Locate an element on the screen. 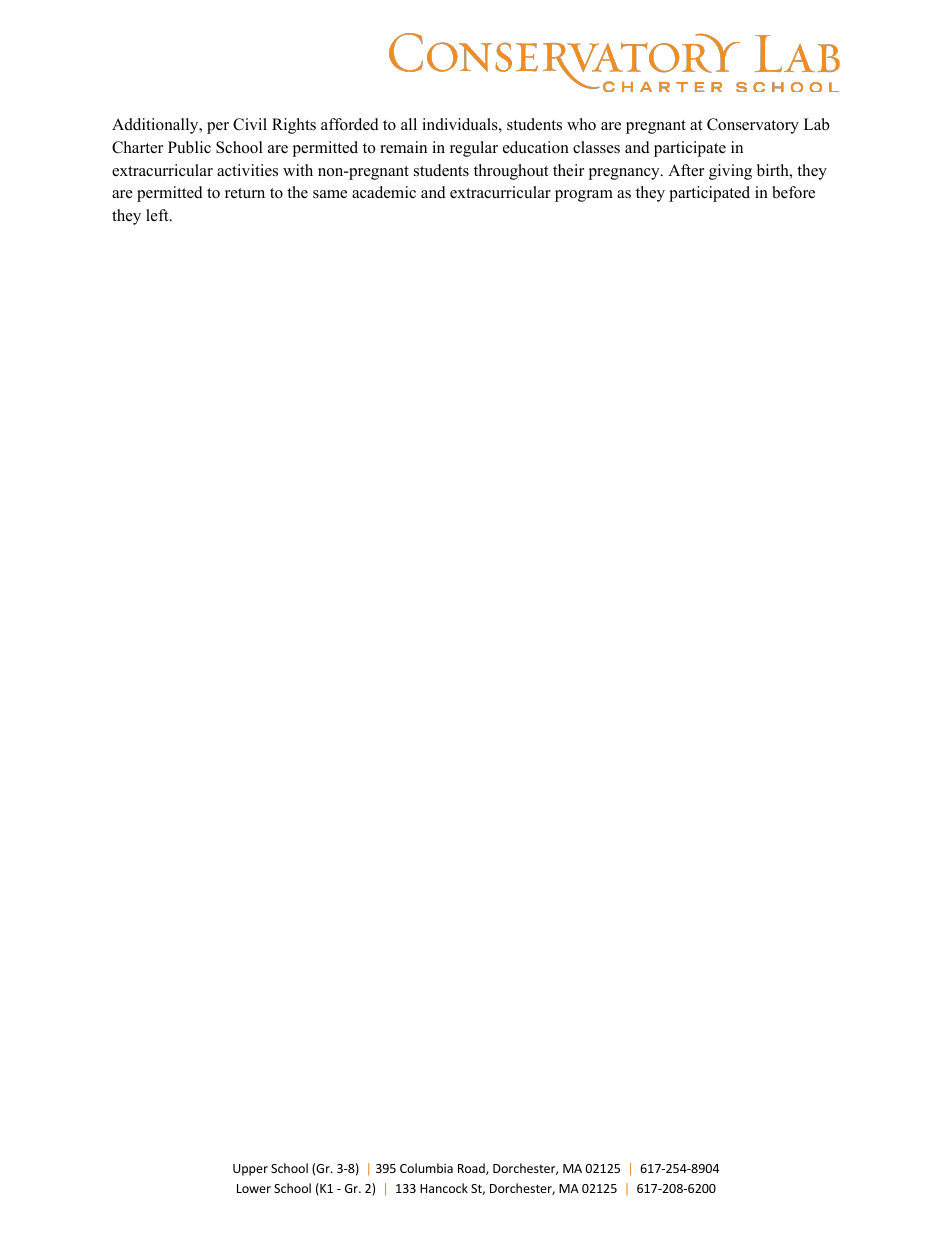 The width and height of the screenshot is (952, 1233). before is located at coordinates (793, 192).
